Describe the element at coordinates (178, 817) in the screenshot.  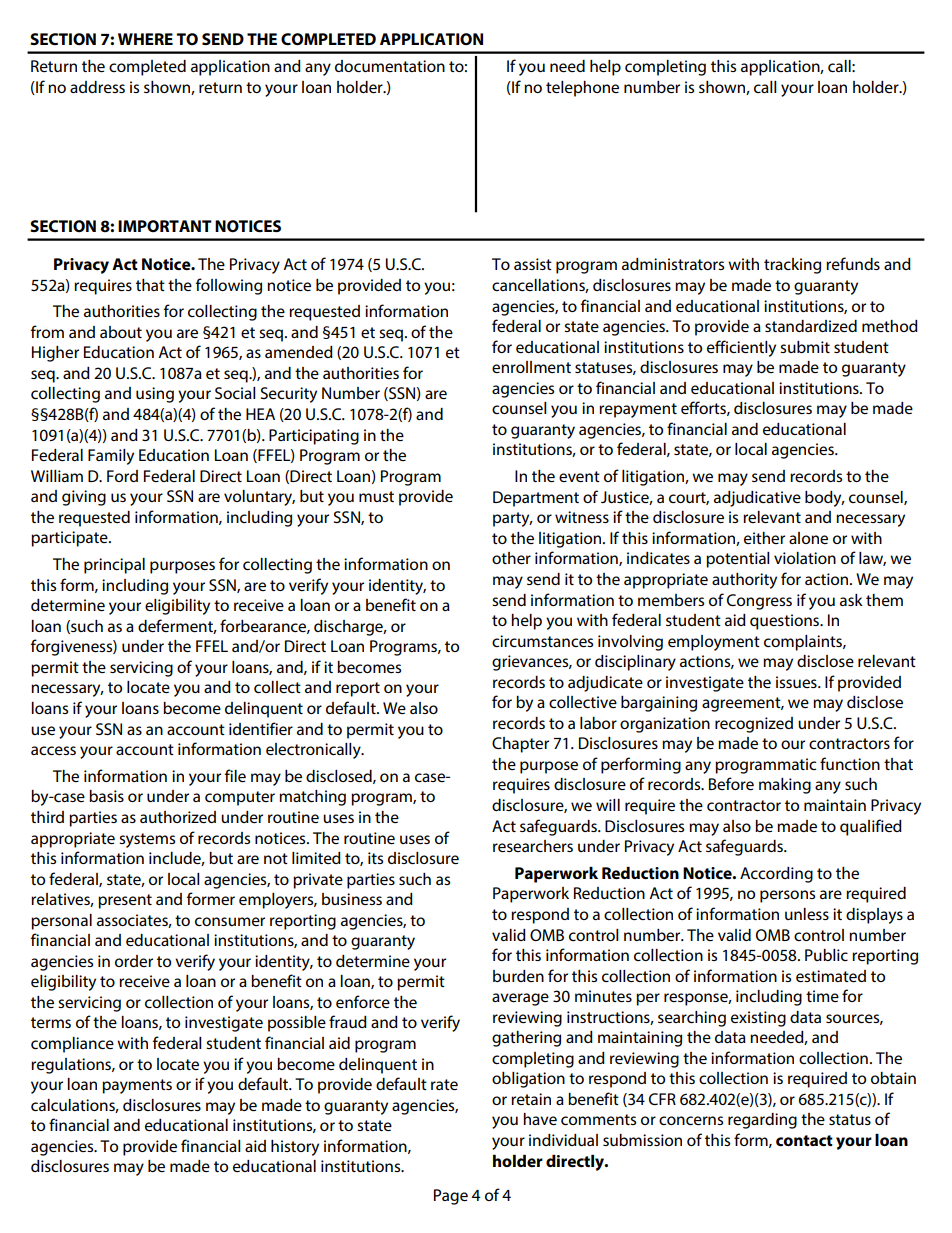
I see `authorized` at that location.
